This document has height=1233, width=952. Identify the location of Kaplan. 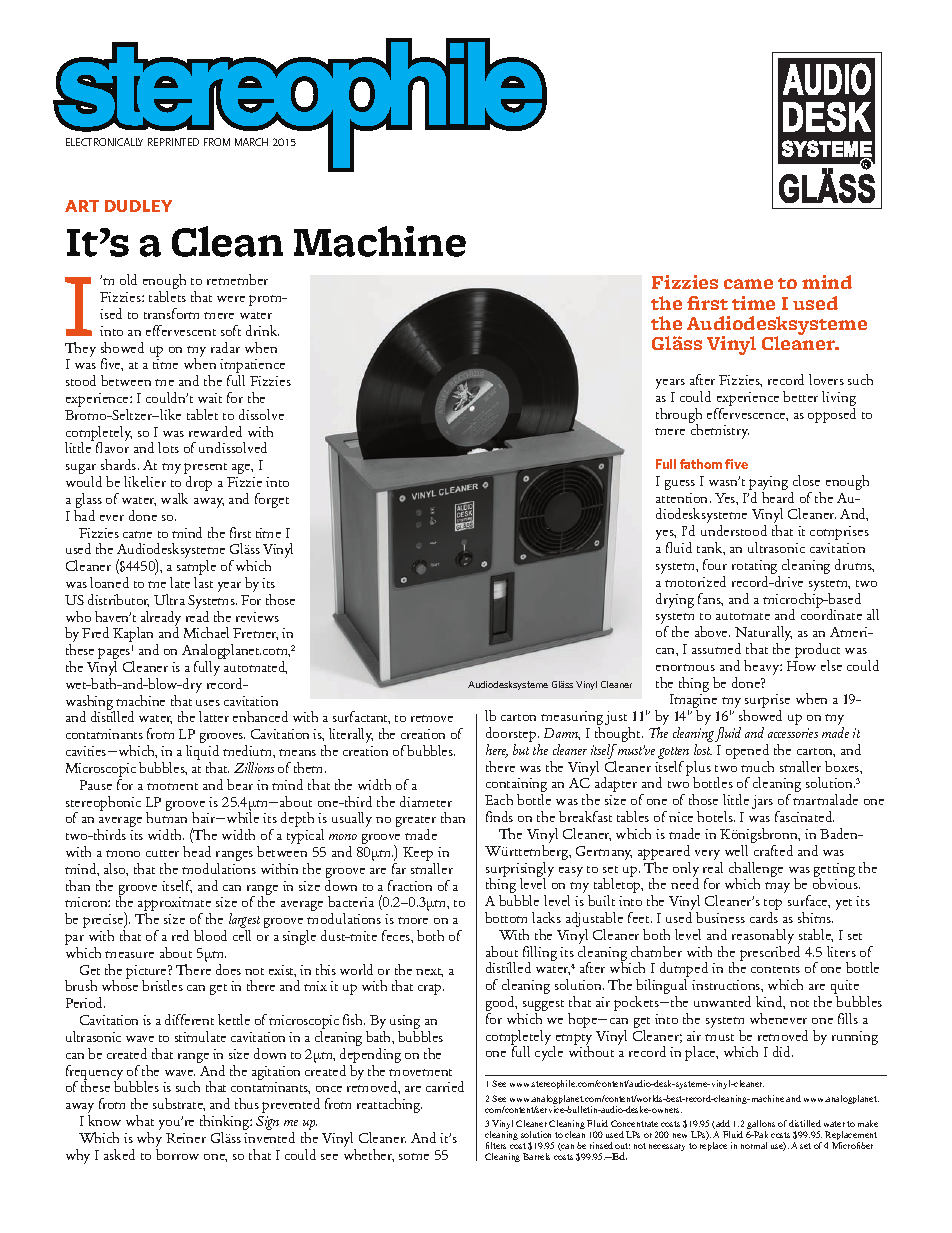
(135, 636).
